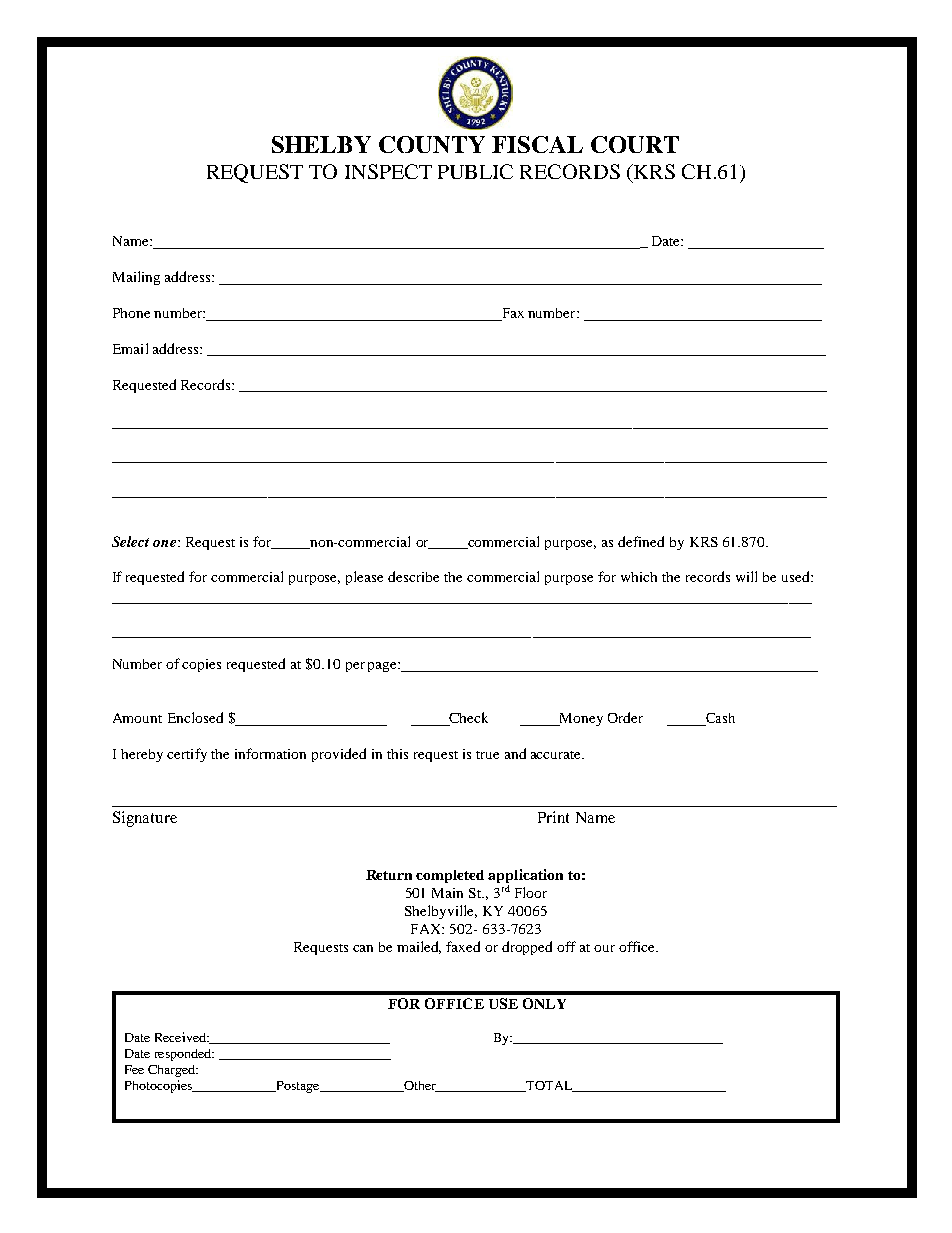 The width and height of the screenshot is (952, 1233). I want to click on COURT, so click(635, 144).
